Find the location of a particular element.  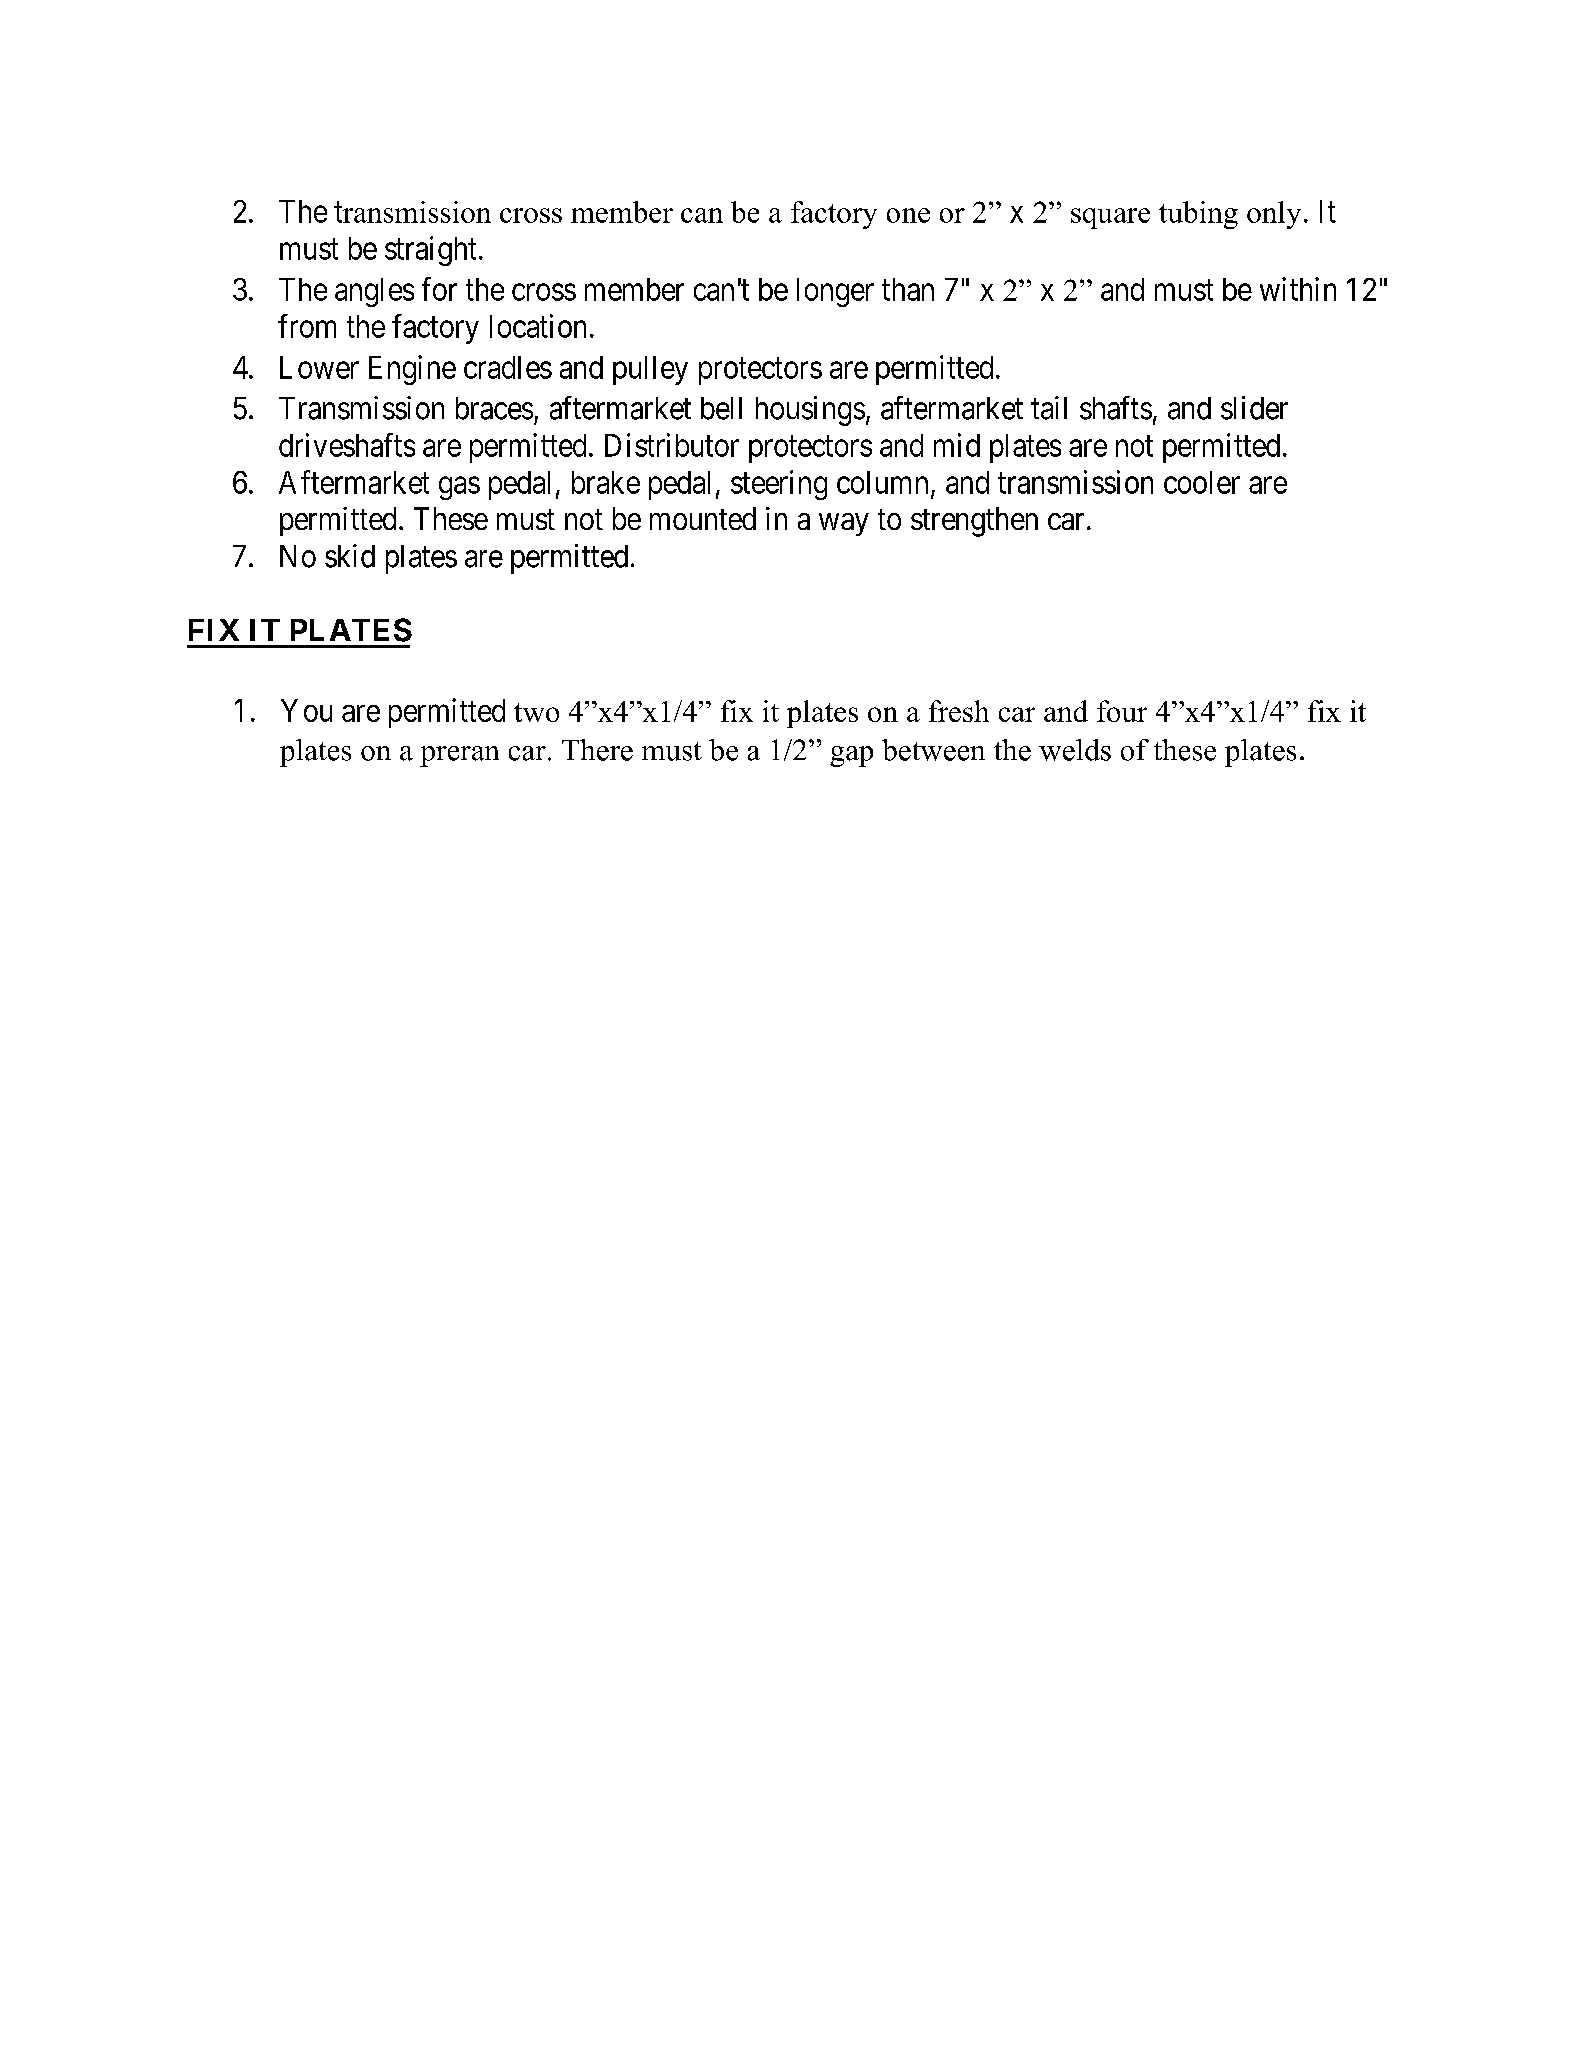

cooler is located at coordinates (1202, 482).
